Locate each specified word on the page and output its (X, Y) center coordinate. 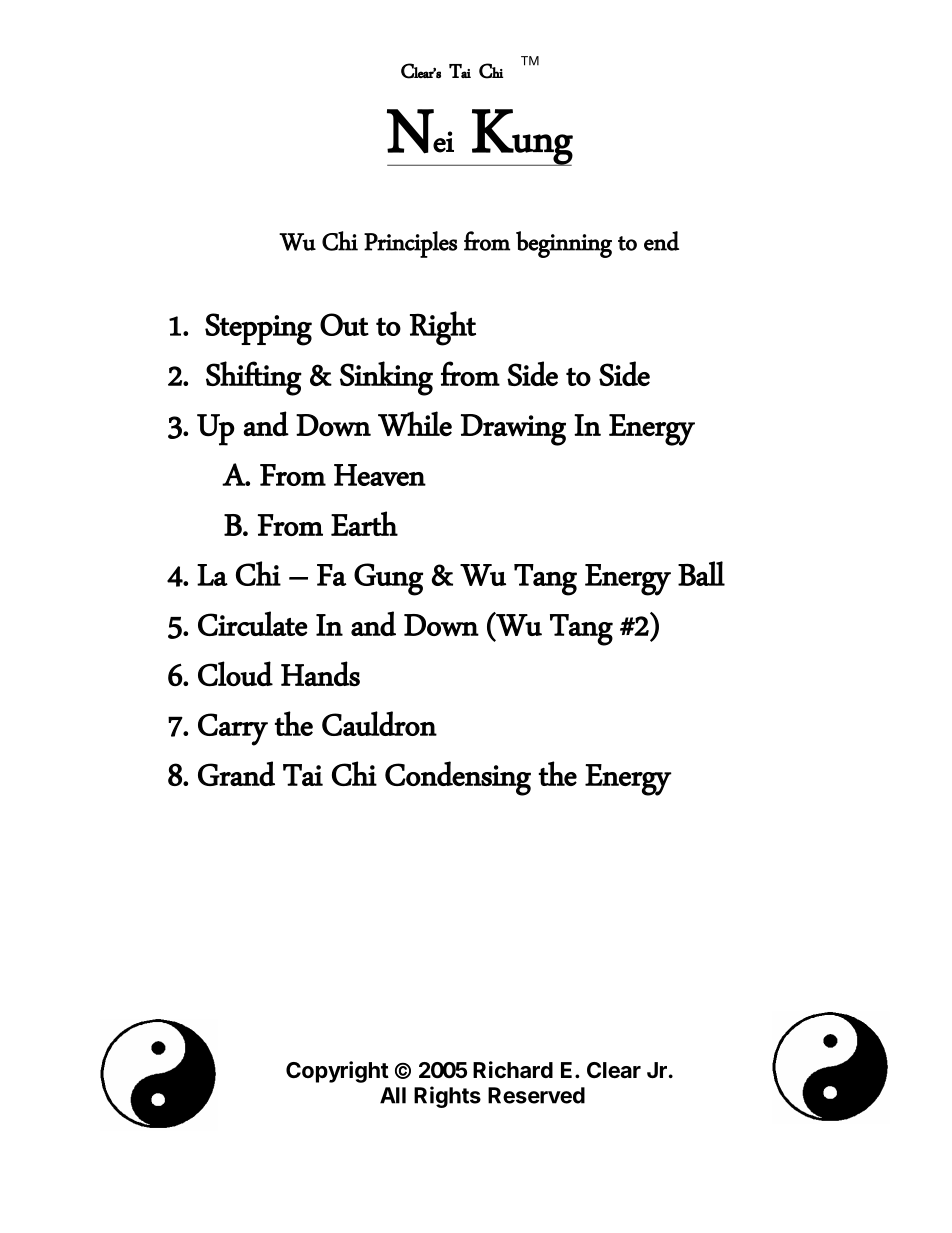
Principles (410, 244)
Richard (513, 1070)
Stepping (258, 329)
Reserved (536, 1095)
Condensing (458, 778)
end (661, 241)
